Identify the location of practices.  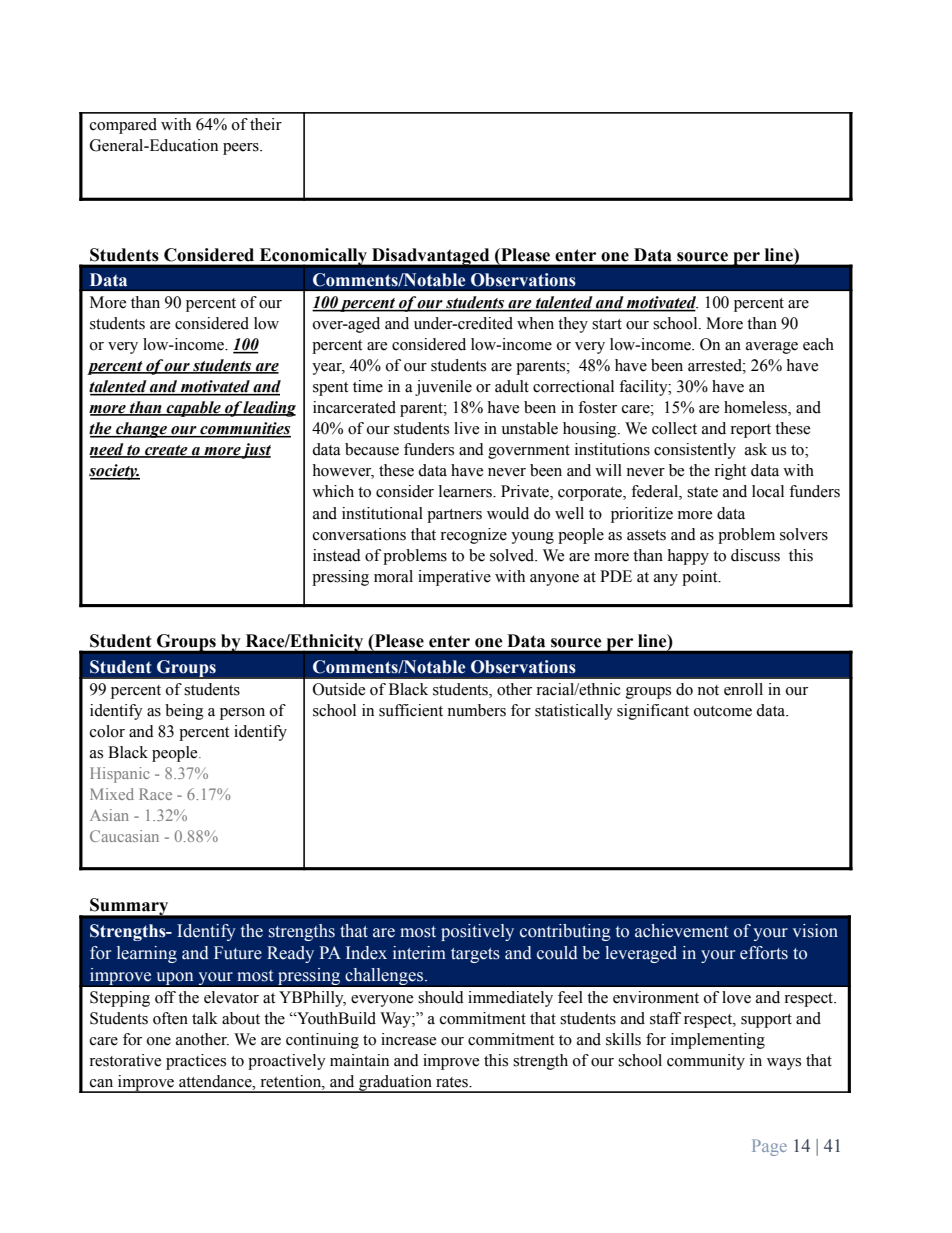
(196, 1062).
